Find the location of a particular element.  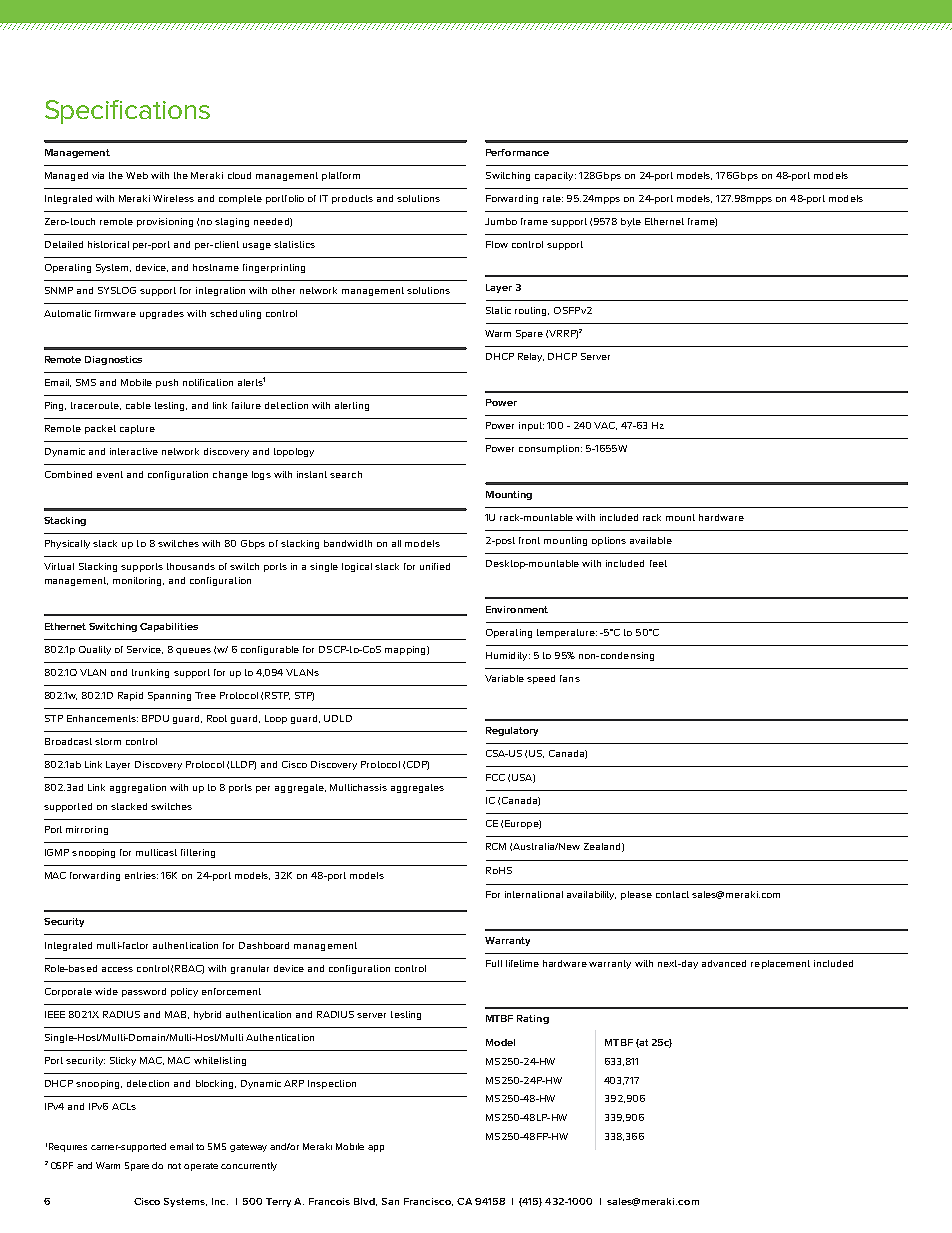

aggregation is located at coordinates (138, 788).
